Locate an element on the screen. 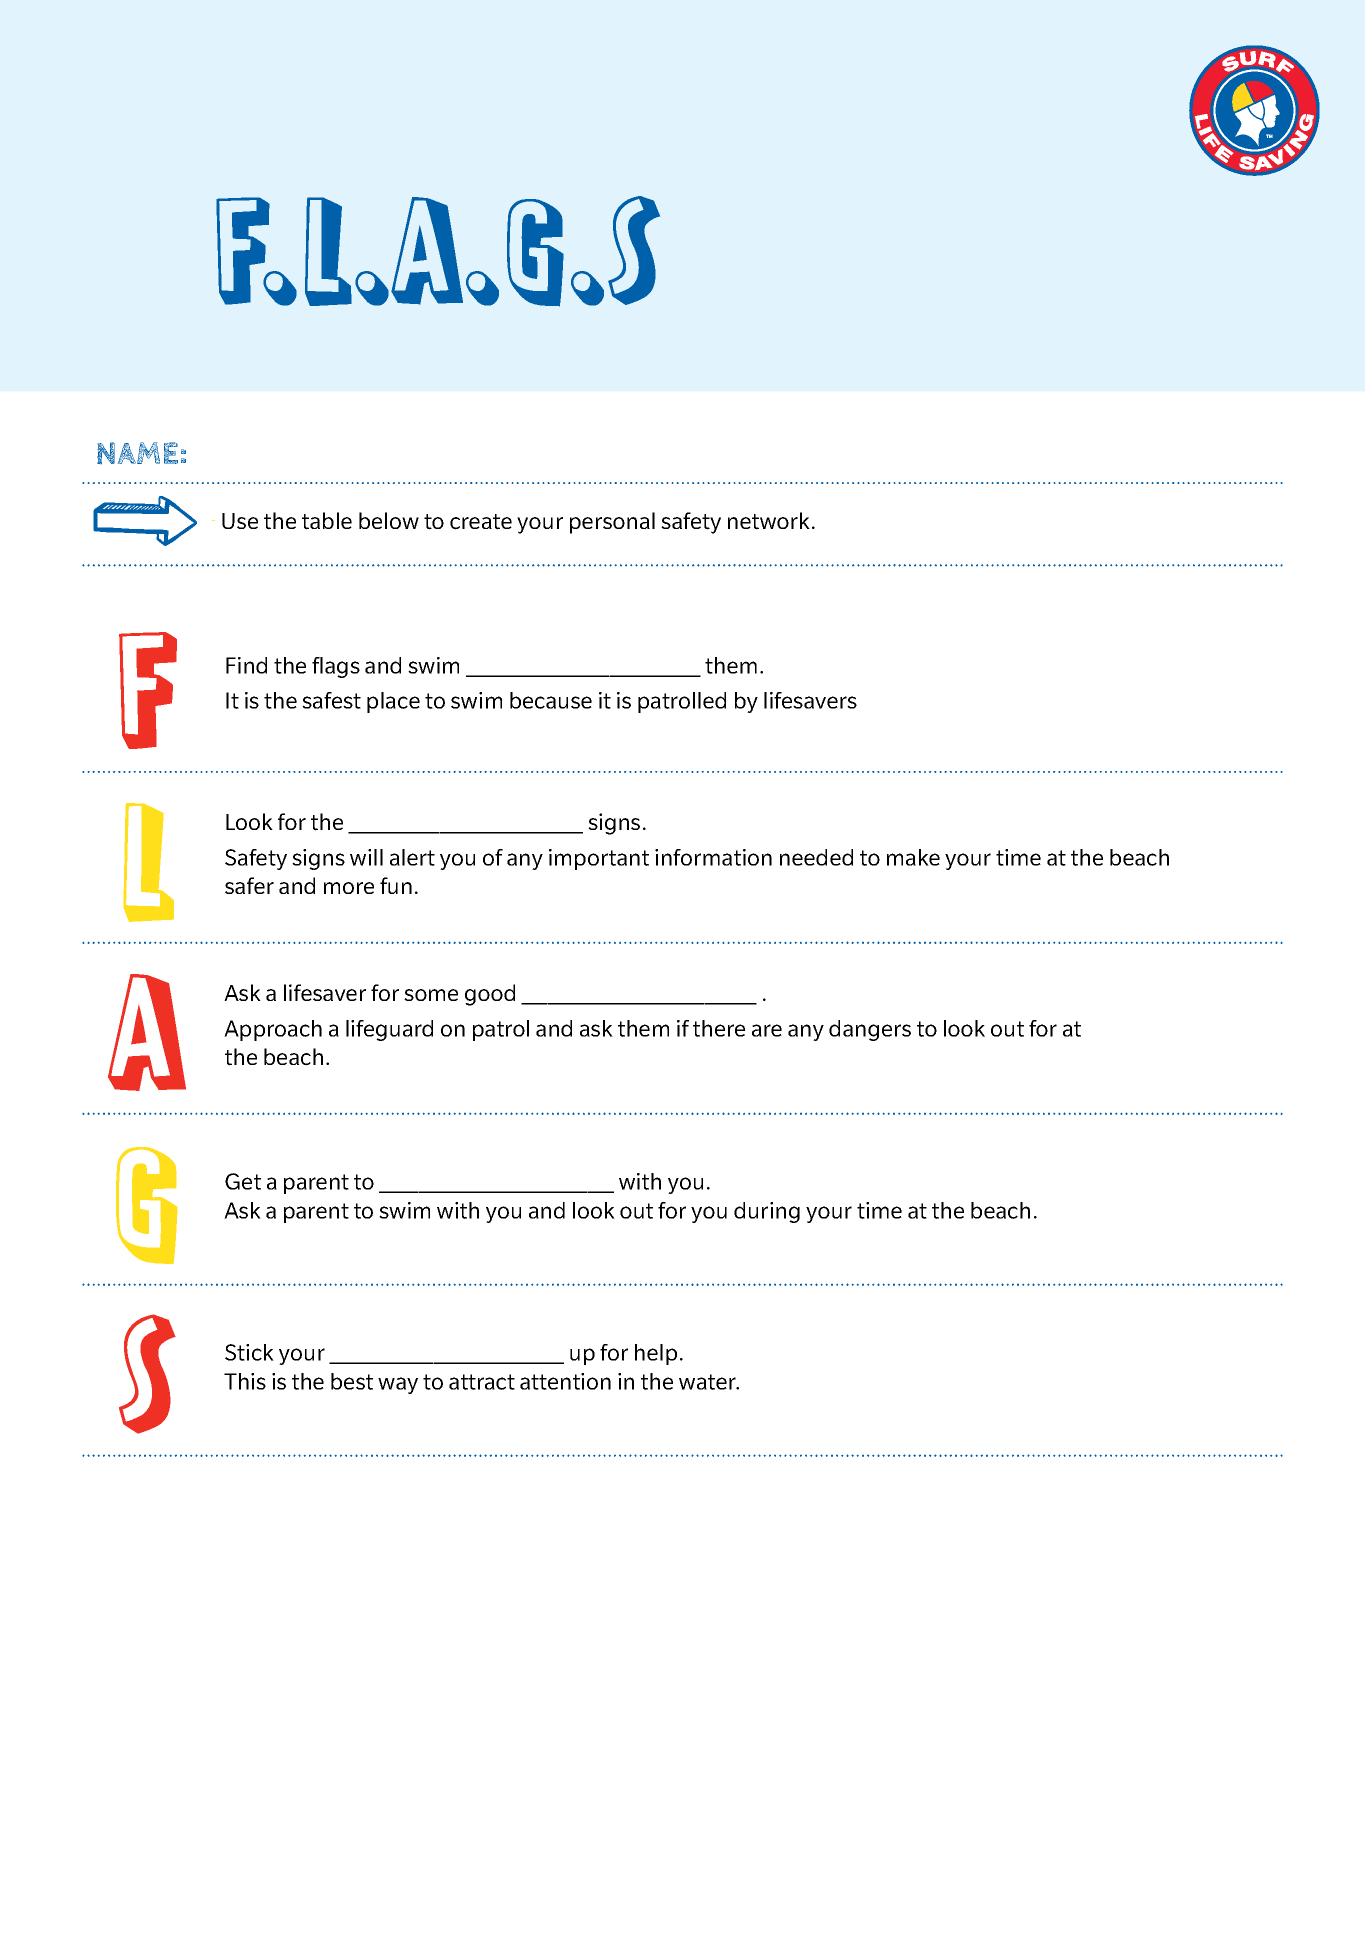 This screenshot has height=1934, width=1365. network is located at coordinates (770, 521).
